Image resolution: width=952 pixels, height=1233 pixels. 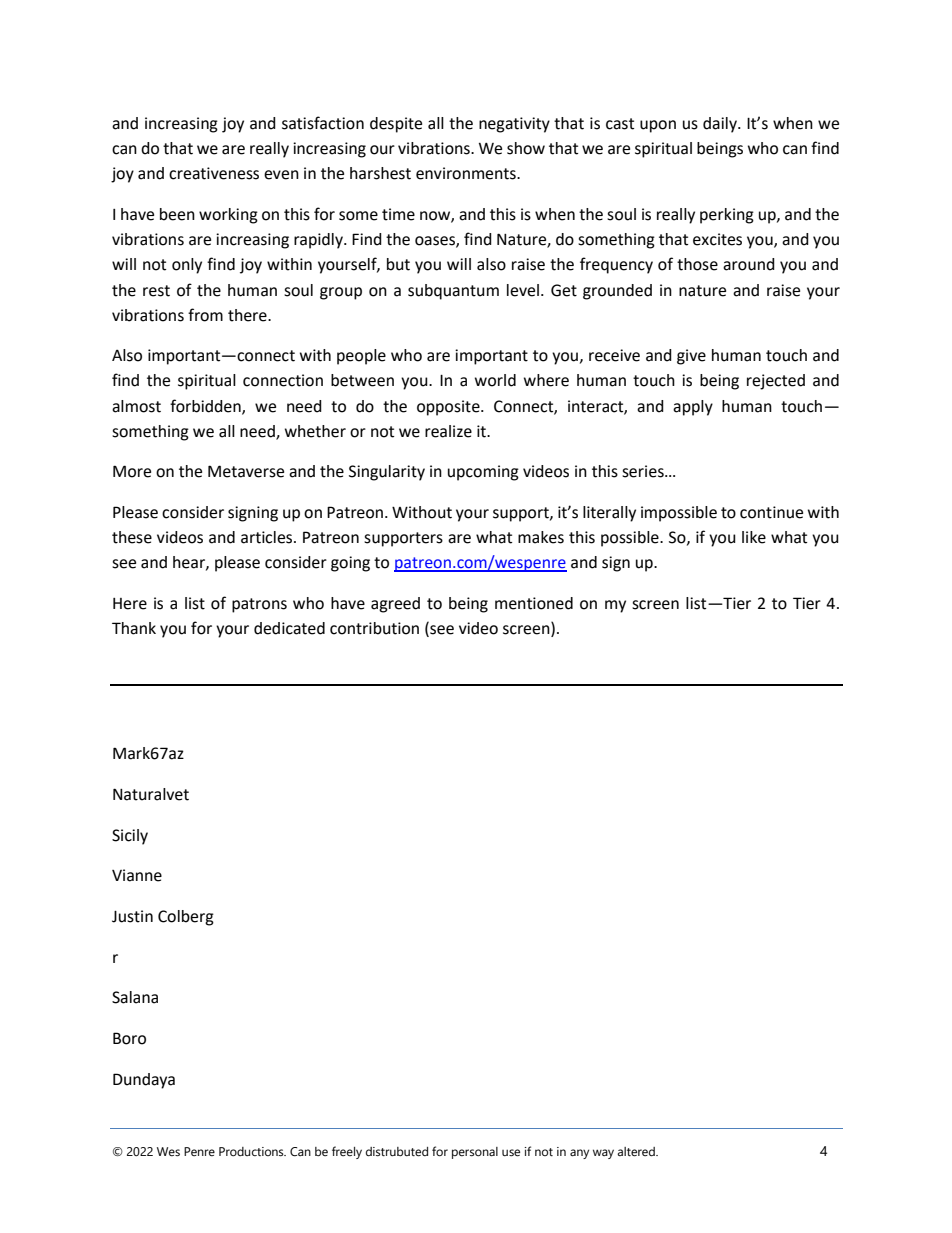 I want to click on agreed, so click(x=395, y=605).
